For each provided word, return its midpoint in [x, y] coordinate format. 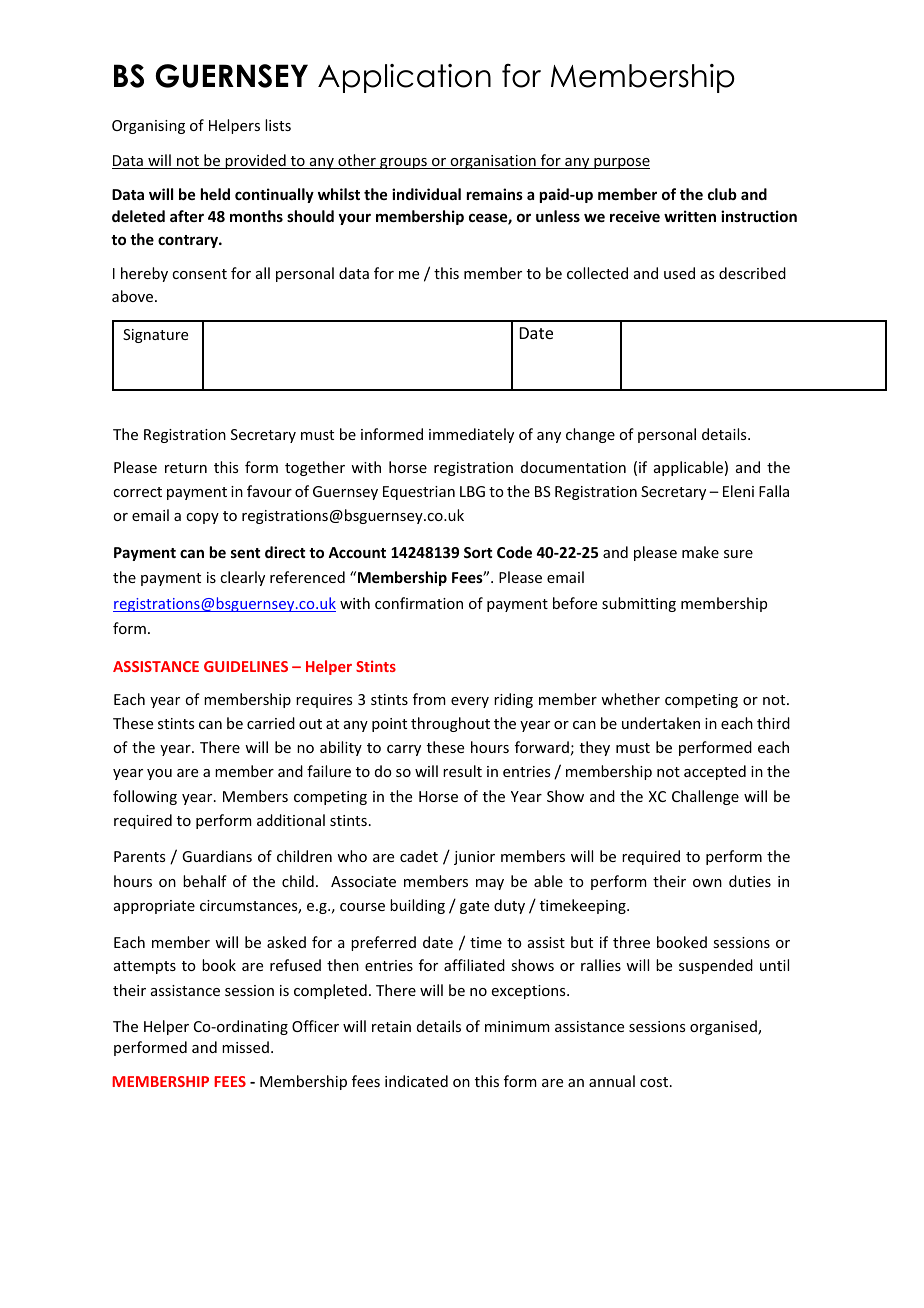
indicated [416, 1081]
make [700, 552]
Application [404, 78]
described [752, 273]
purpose [621, 163]
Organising [148, 127]
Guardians [217, 856]
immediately [471, 435]
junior [474, 858]
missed [245, 1047]
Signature [155, 336]
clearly [242, 578]
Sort [478, 552]
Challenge [705, 797]
